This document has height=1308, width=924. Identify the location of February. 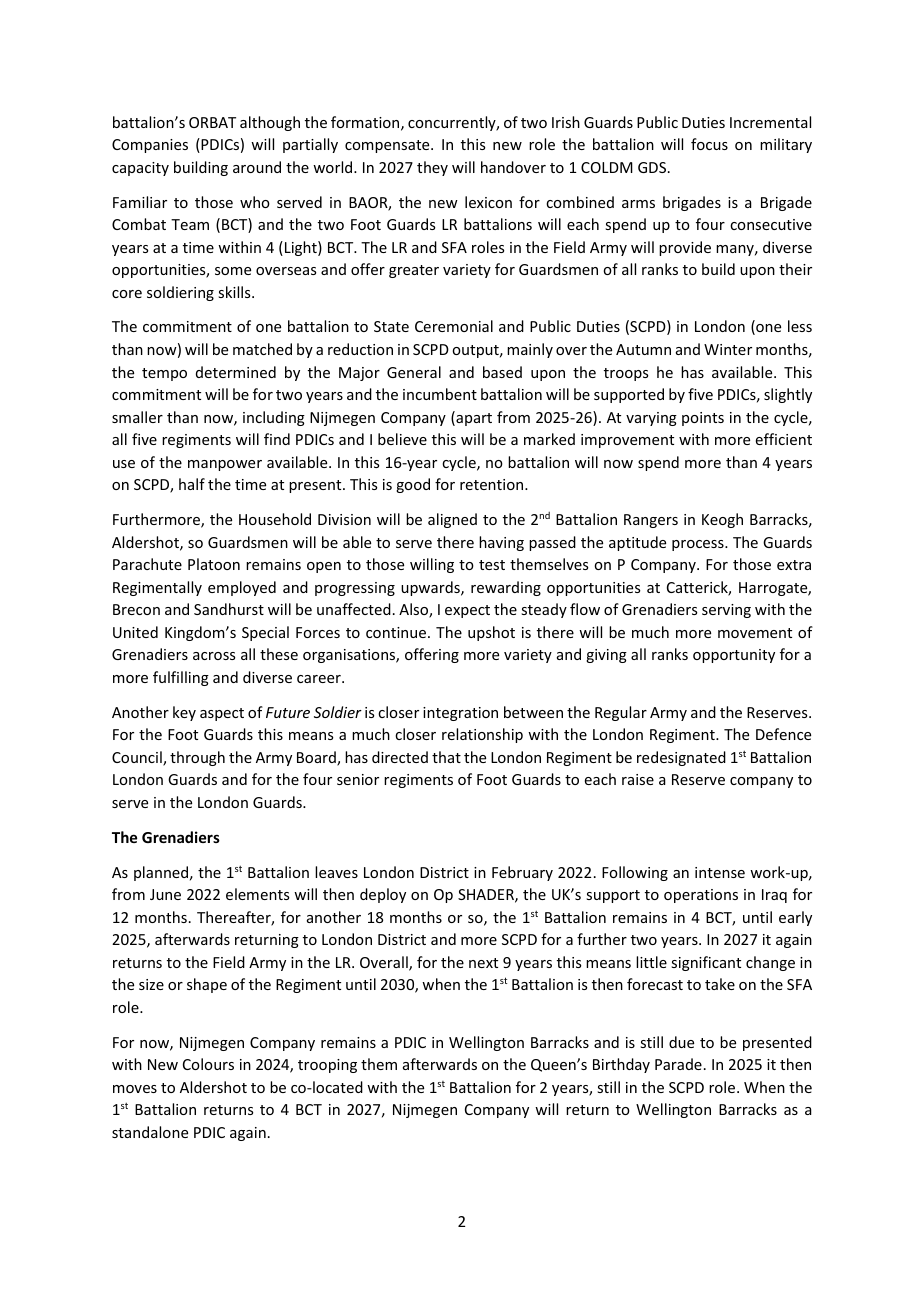
(522, 873).
